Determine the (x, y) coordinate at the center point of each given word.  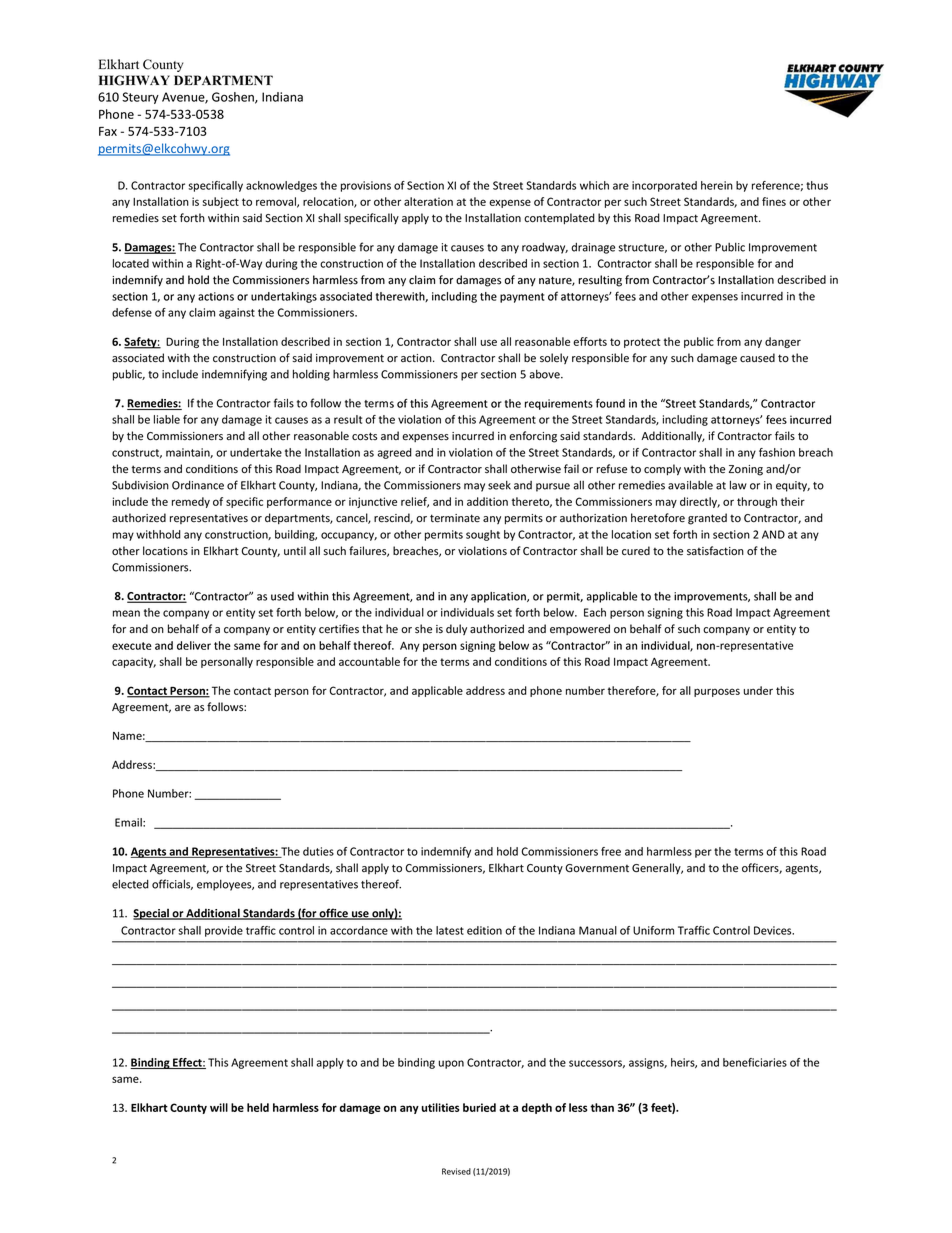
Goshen (234, 98)
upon (451, 1064)
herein (717, 185)
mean (126, 613)
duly (456, 629)
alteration (428, 201)
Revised (456, 1171)
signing (665, 613)
